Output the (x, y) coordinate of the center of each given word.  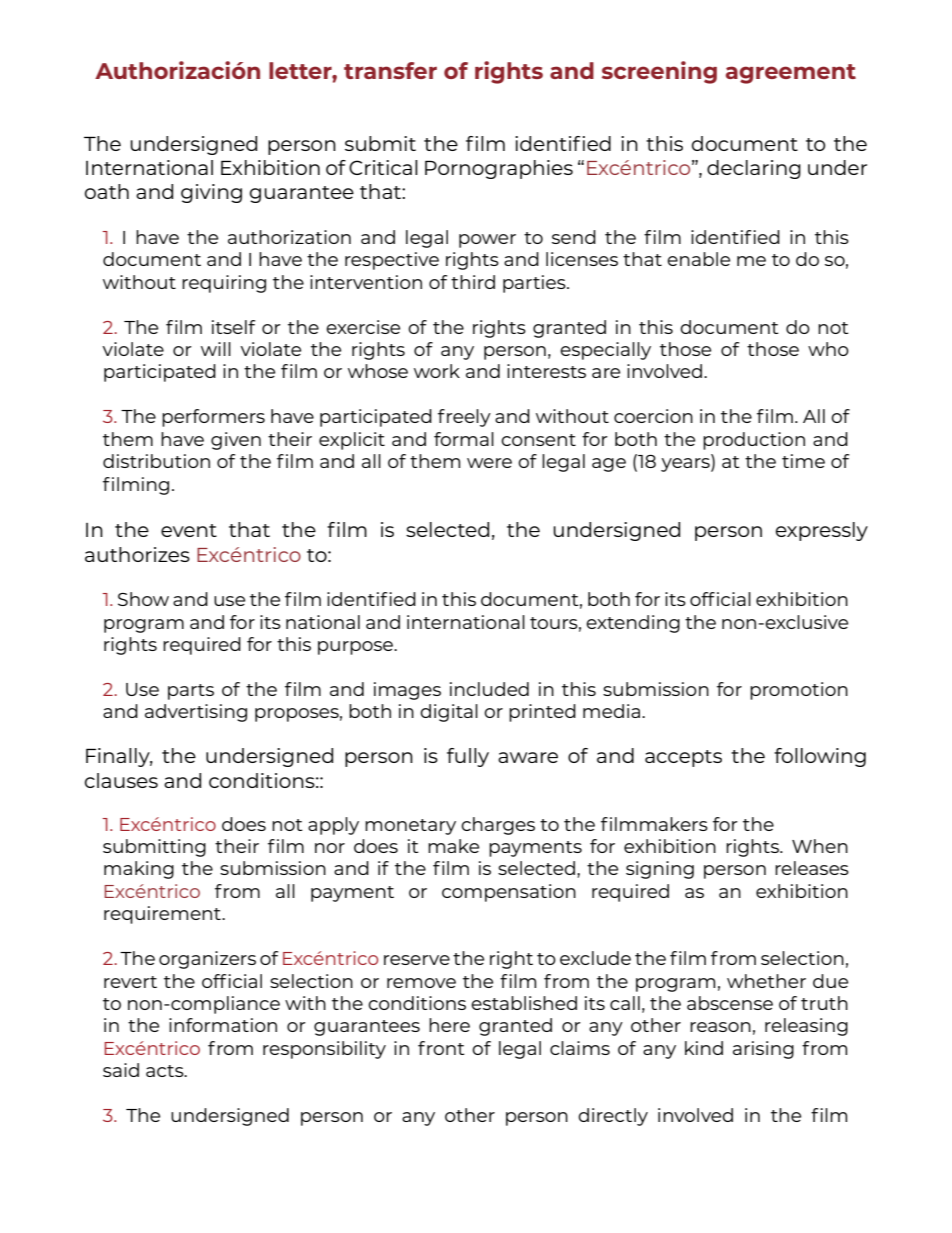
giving (211, 193)
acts (166, 1071)
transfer (390, 70)
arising (763, 1050)
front (441, 1048)
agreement (791, 74)
